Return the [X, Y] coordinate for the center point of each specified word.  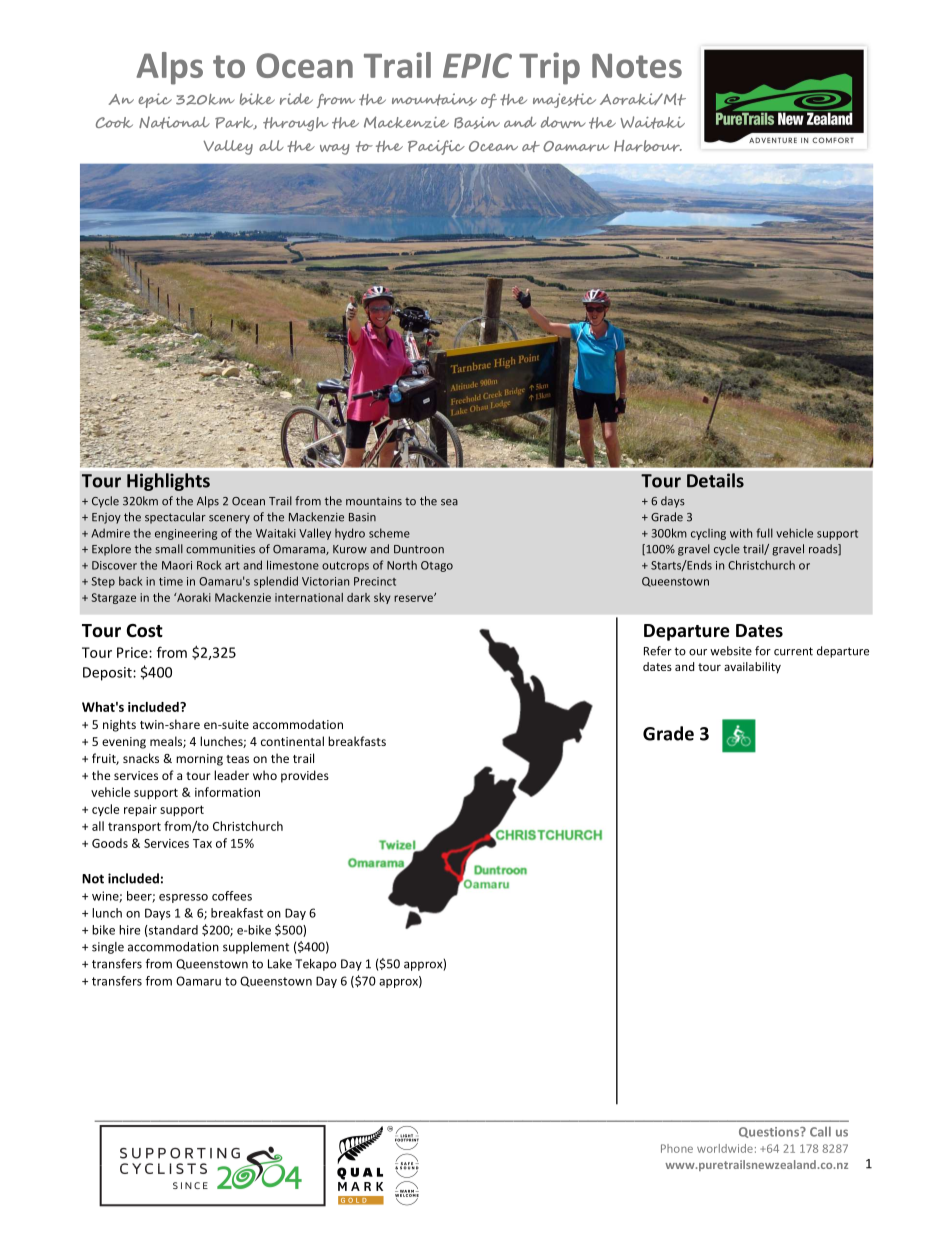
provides [305, 776]
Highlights [168, 482]
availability [752, 668]
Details [715, 480]
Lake [280, 964]
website [731, 651]
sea [449, 502]
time [171, 581]
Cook [114, 122]
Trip [549, 68]
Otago [437, 566]
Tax [202, 843]
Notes [637, 65]
